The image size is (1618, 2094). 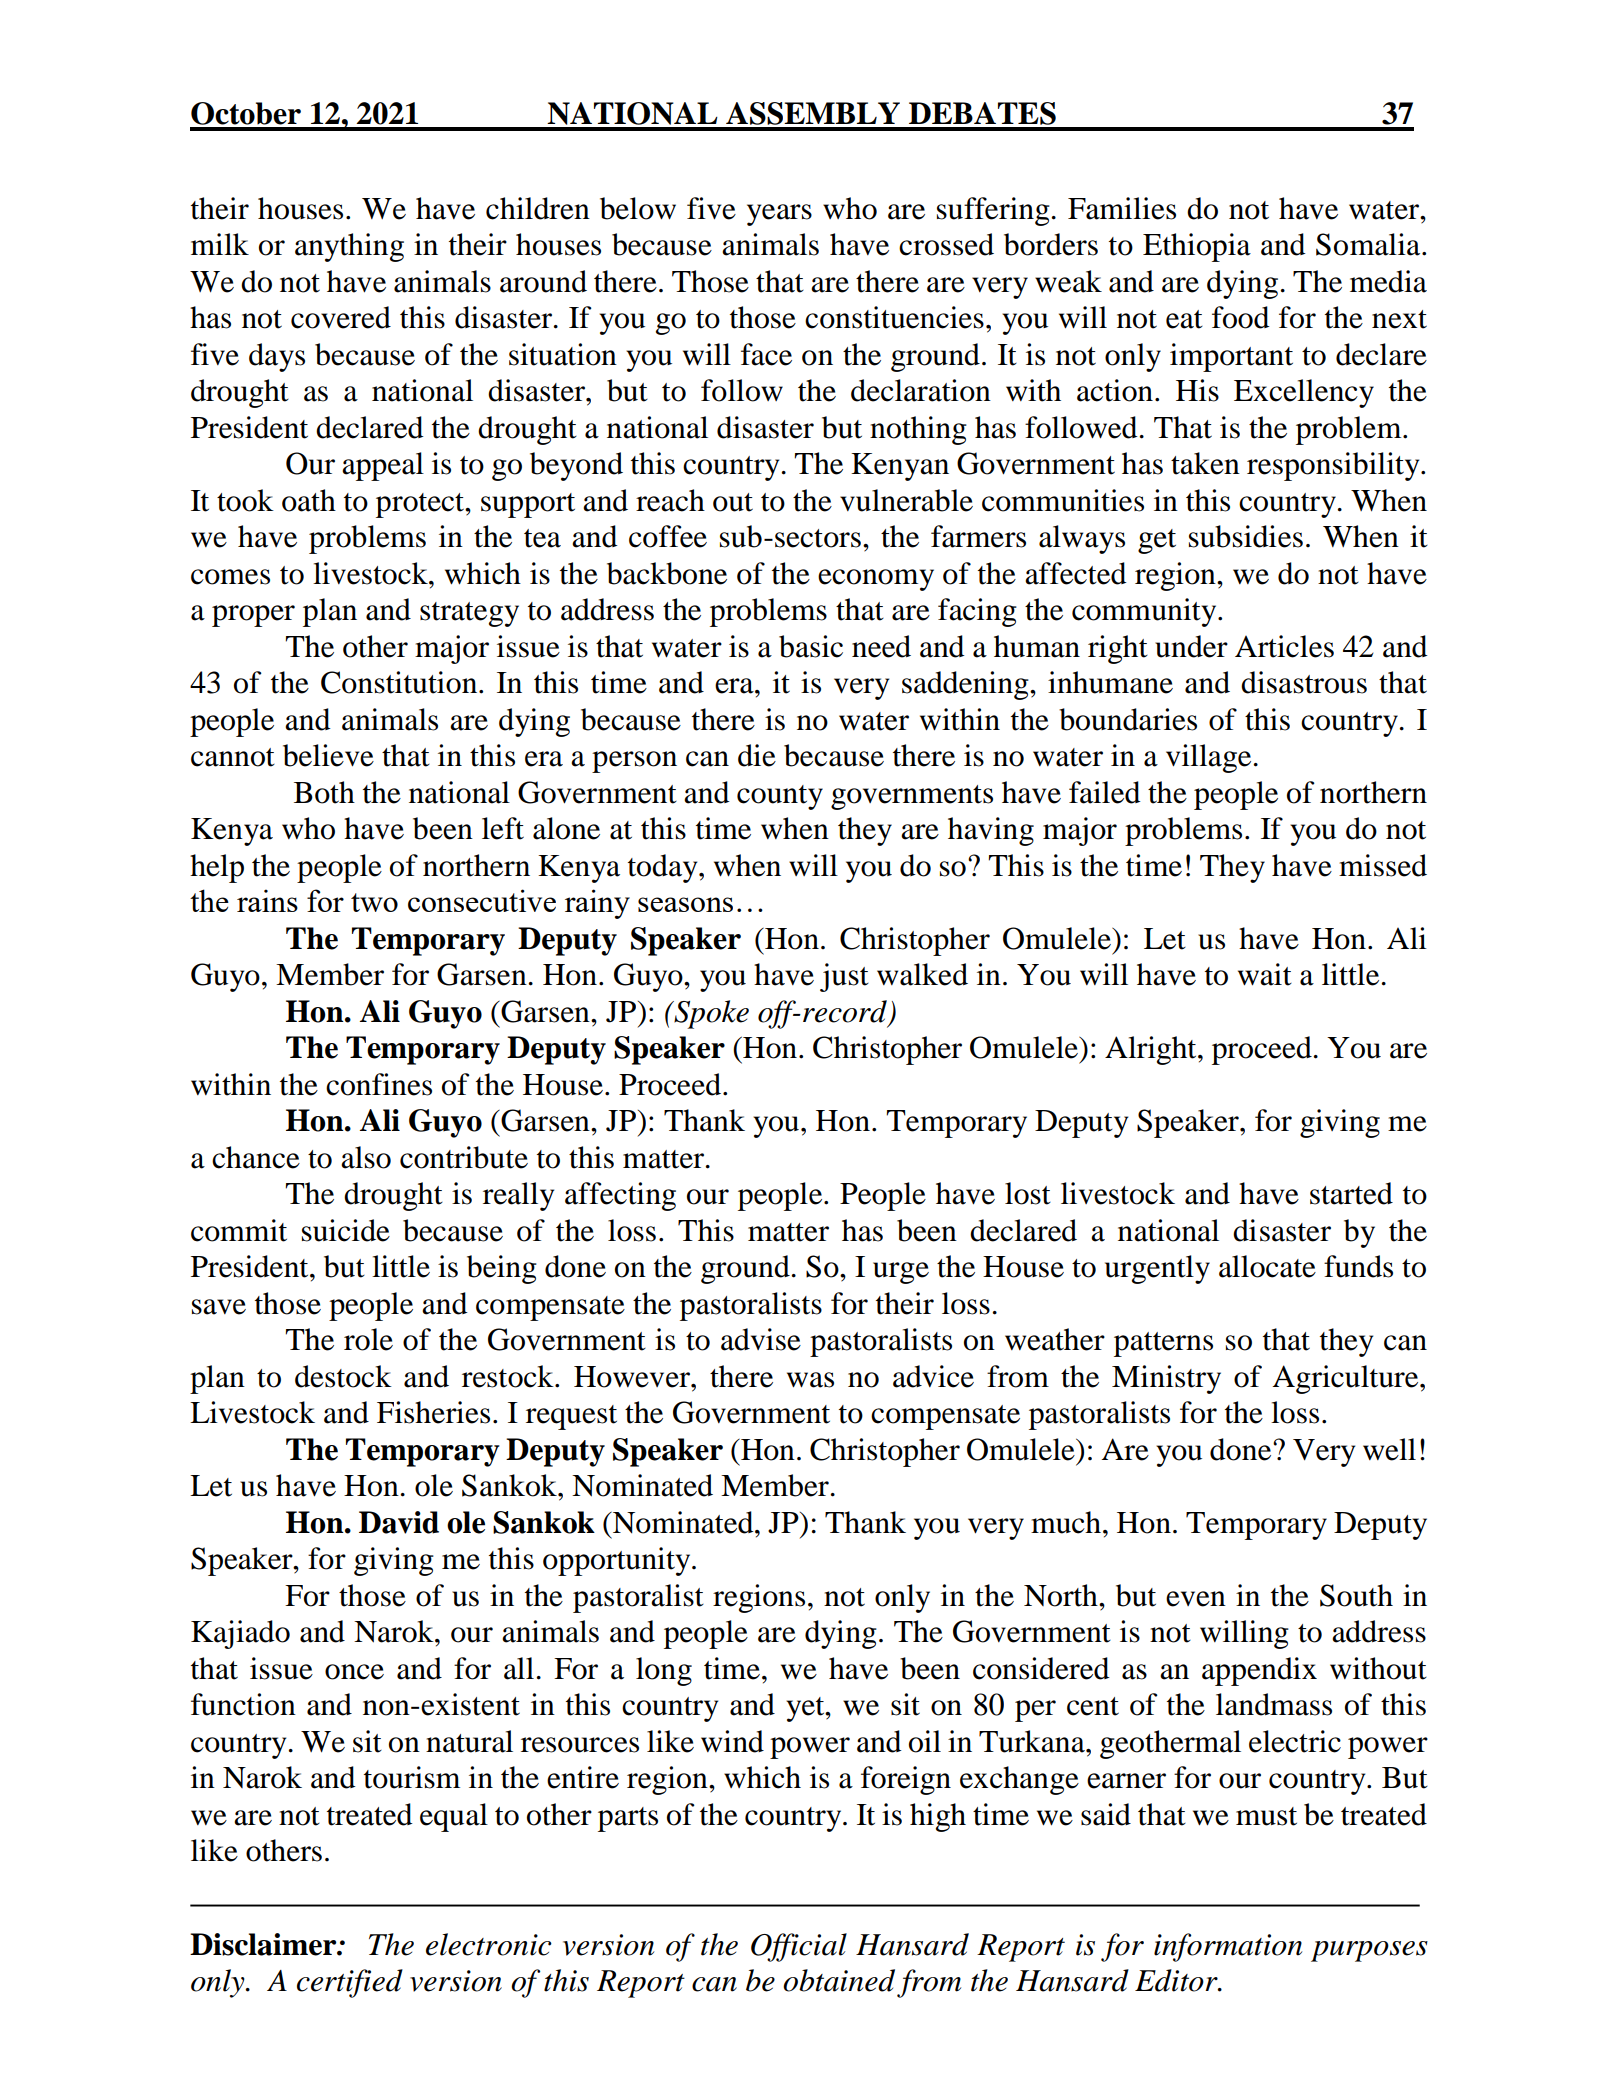 I want to click on Ethiopia, so click(x=1197, y=247).
